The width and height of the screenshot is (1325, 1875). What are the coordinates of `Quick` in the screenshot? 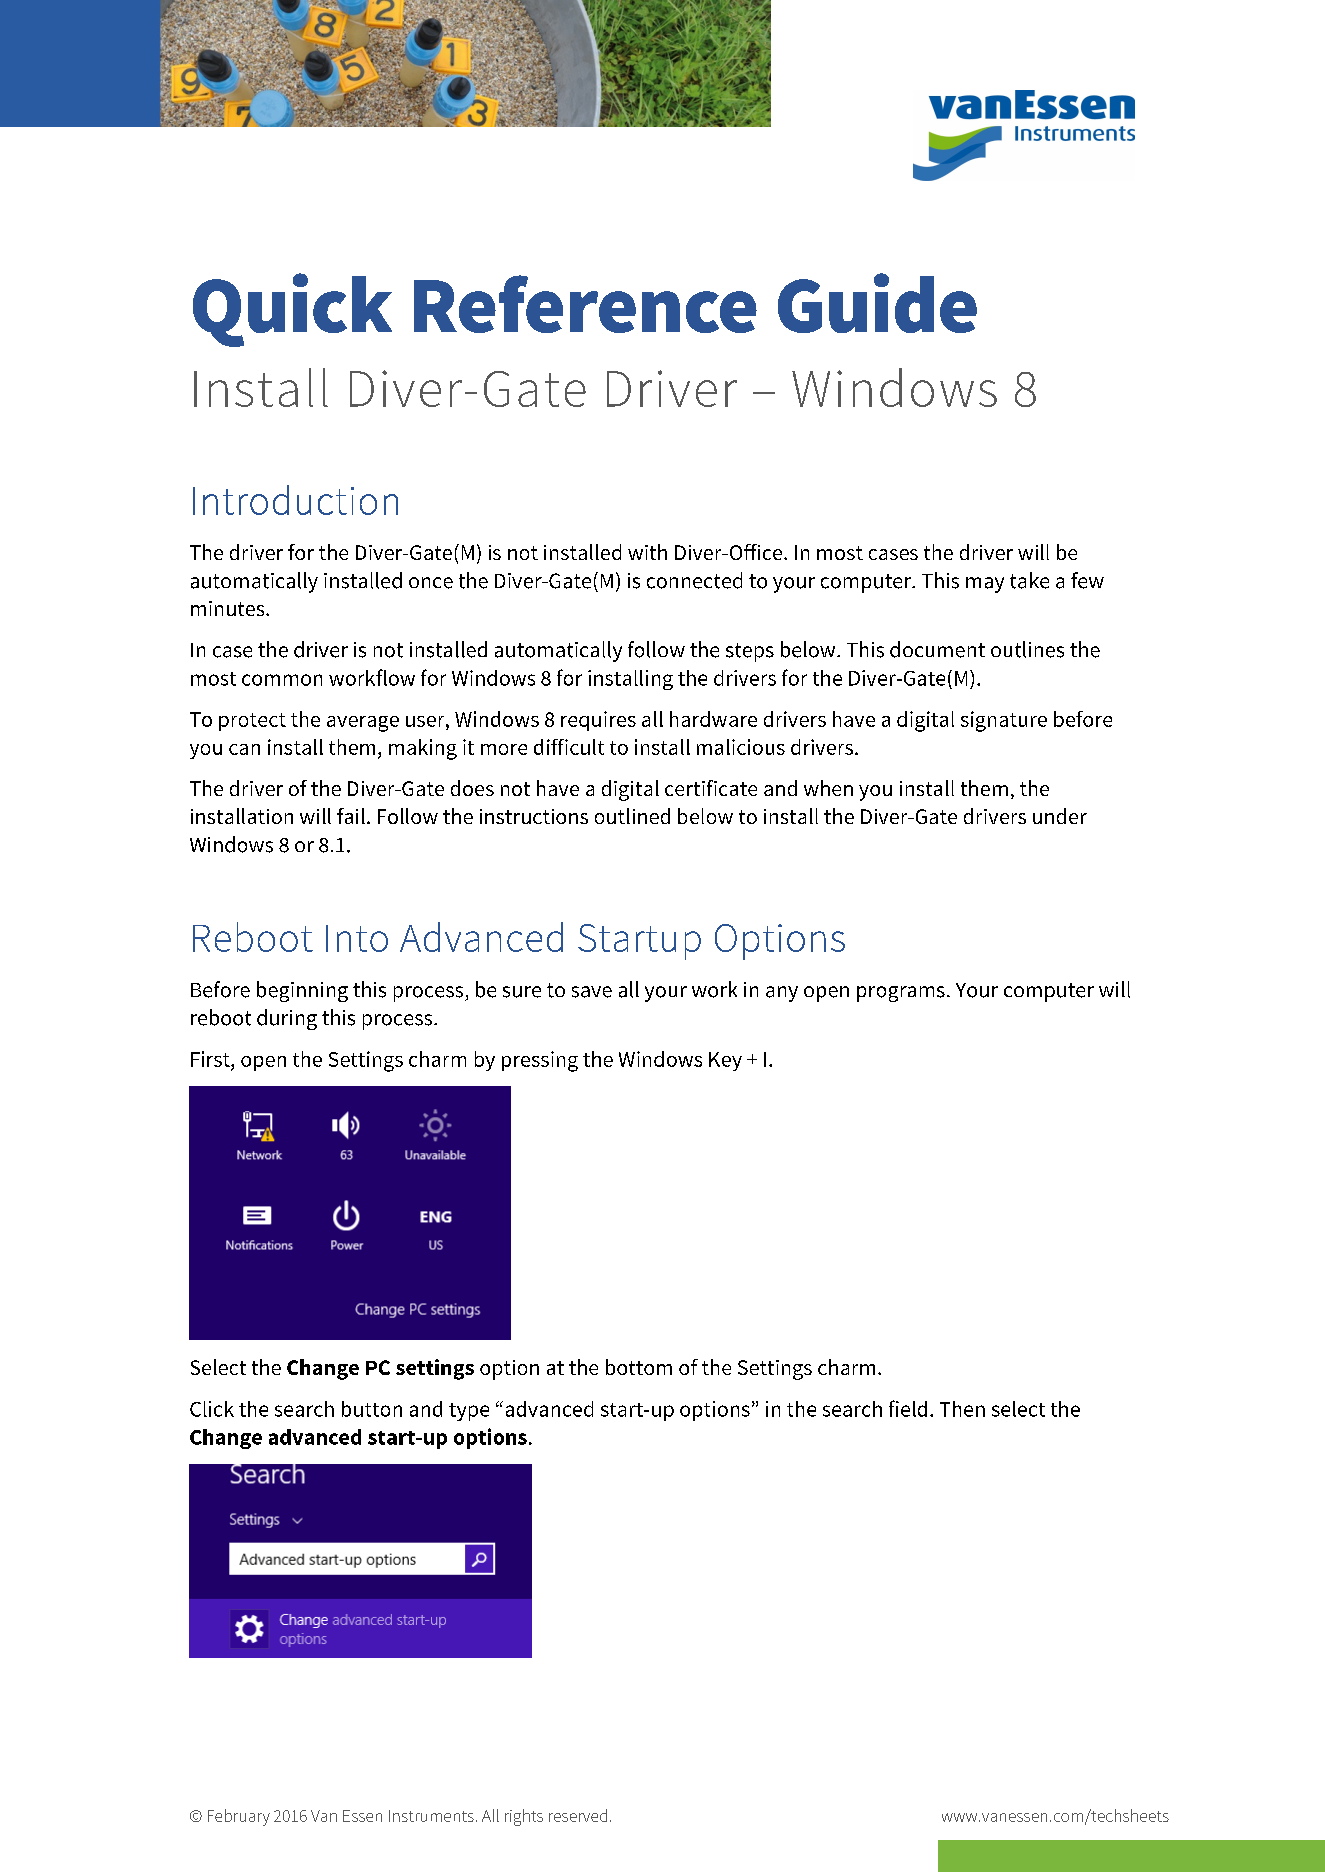 It's located at (292, 310).
